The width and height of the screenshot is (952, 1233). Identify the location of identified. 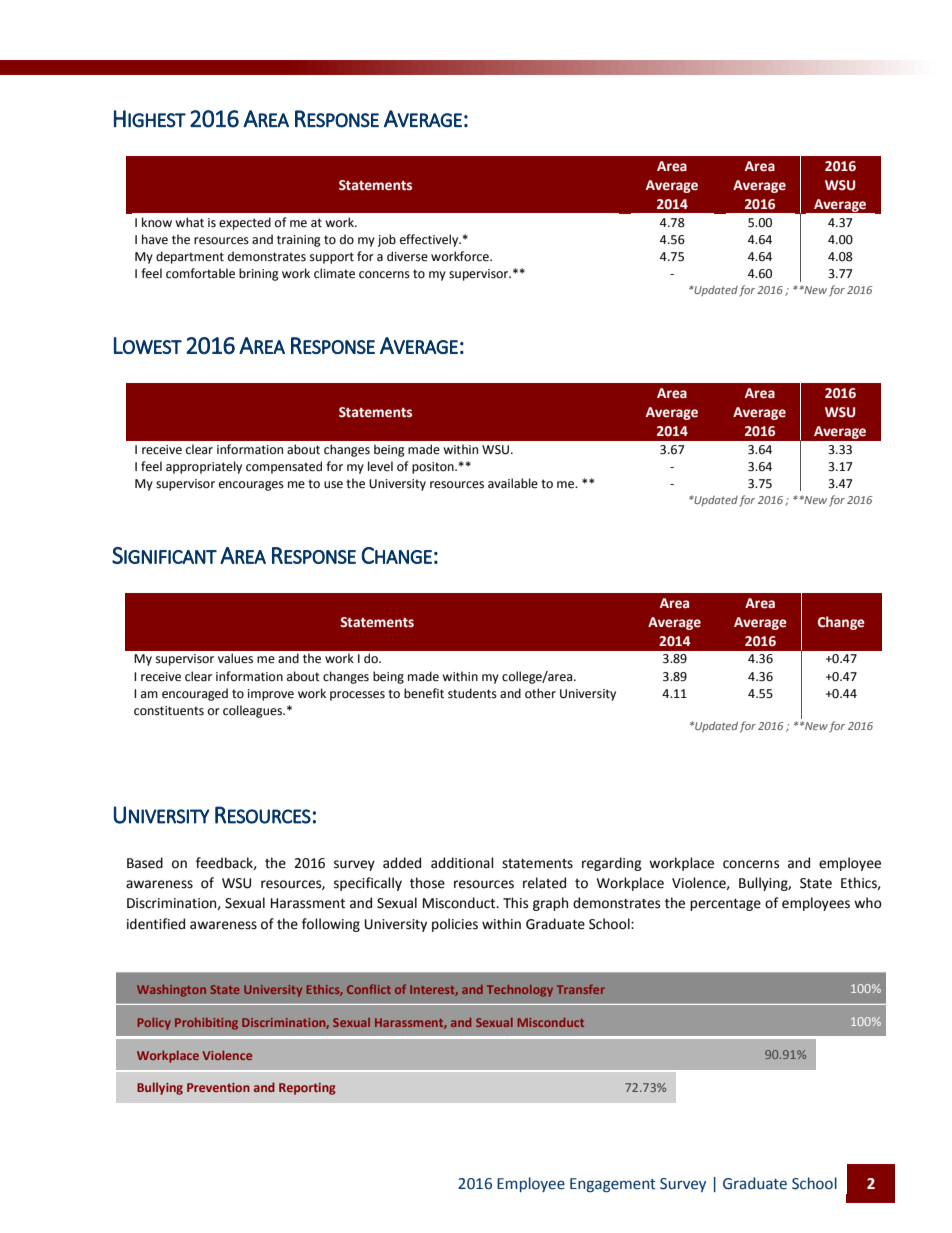
(156, 924).
